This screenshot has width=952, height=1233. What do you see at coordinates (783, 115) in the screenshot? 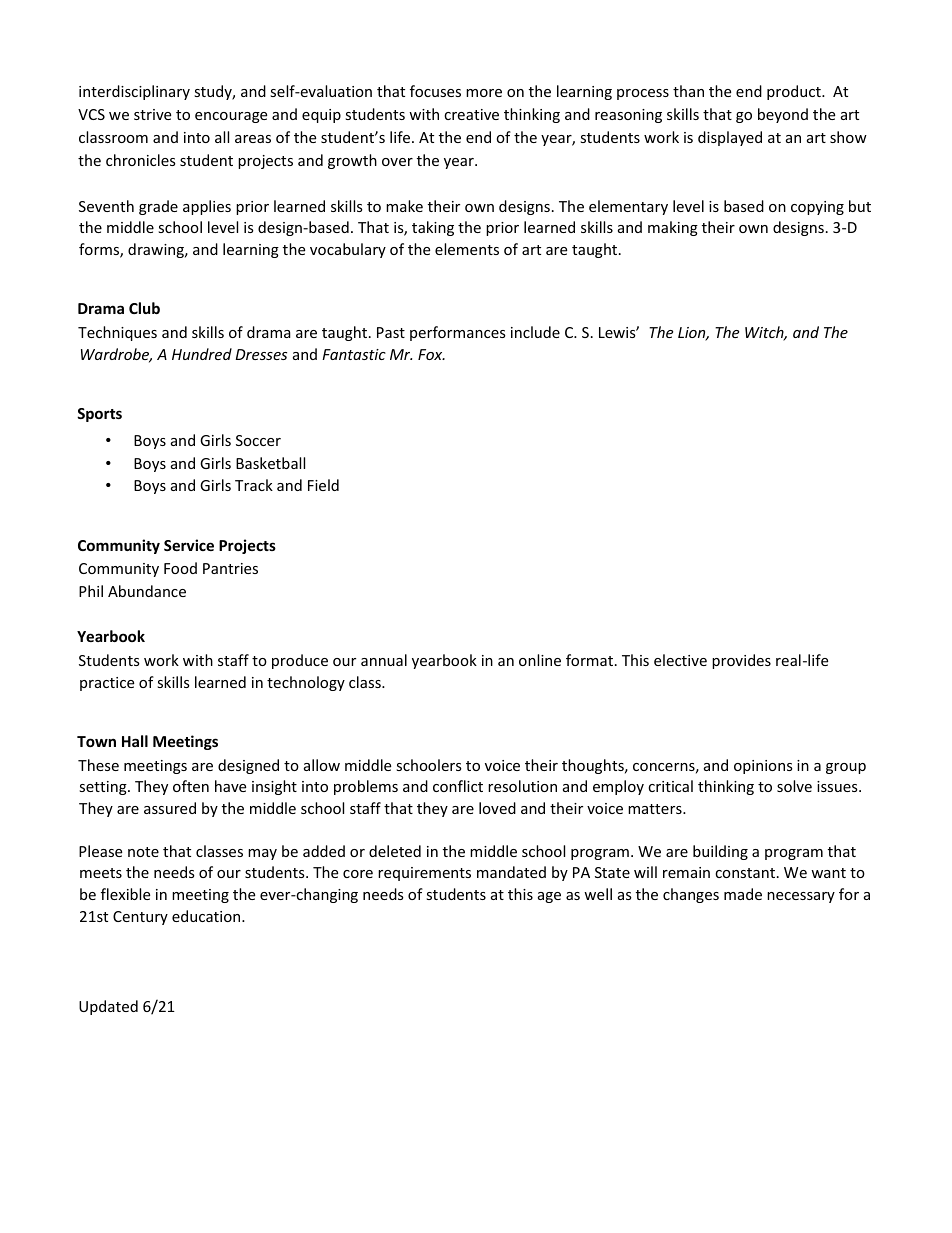
I see `beyond` at bounding box center [783, 115].
